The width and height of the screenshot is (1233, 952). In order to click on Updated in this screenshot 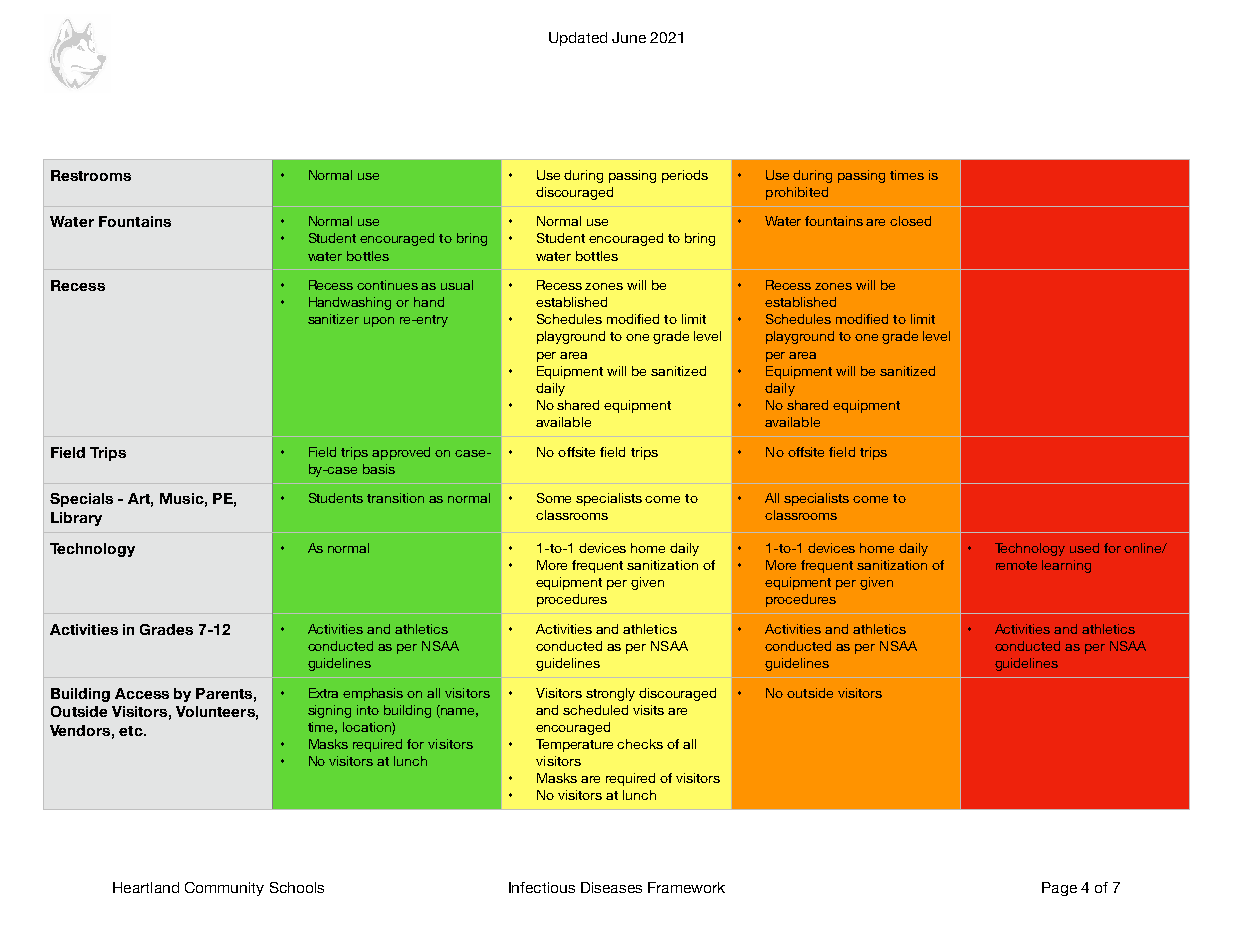, I will do `click(578, 39)`.
